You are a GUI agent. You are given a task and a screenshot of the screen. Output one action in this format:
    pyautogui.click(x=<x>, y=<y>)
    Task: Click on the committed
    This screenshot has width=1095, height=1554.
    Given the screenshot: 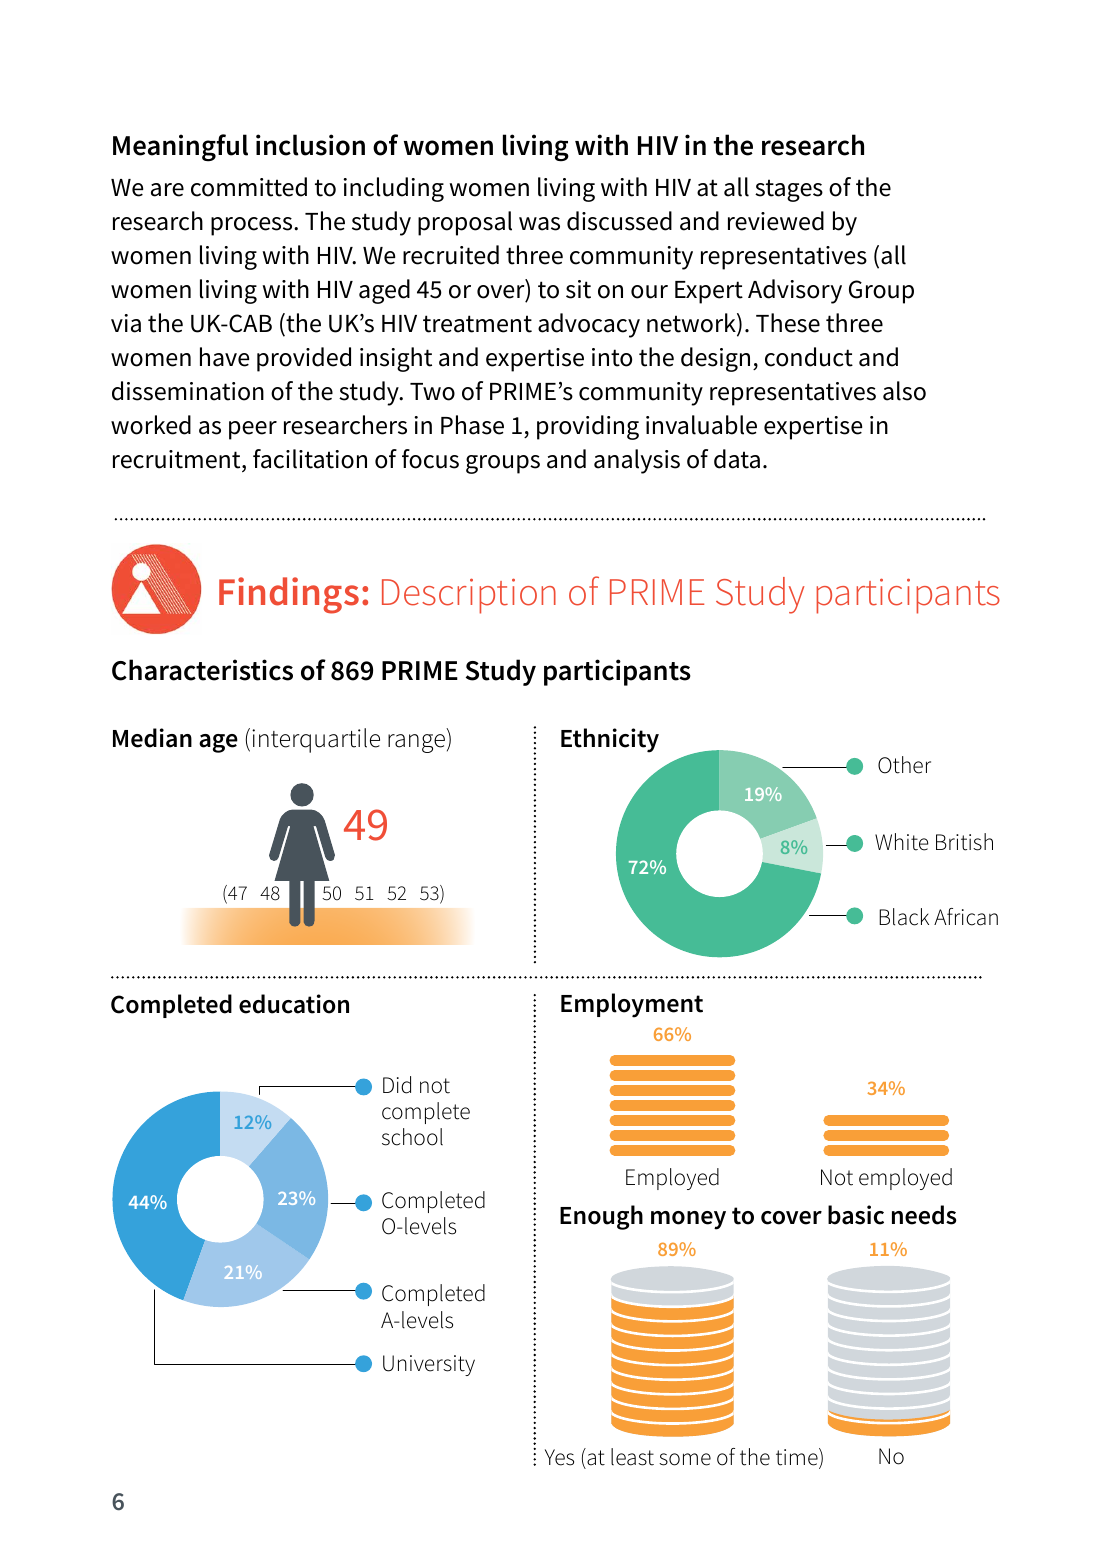 What is the action you would take?
    pyautogui.click(x=249, y=187)
